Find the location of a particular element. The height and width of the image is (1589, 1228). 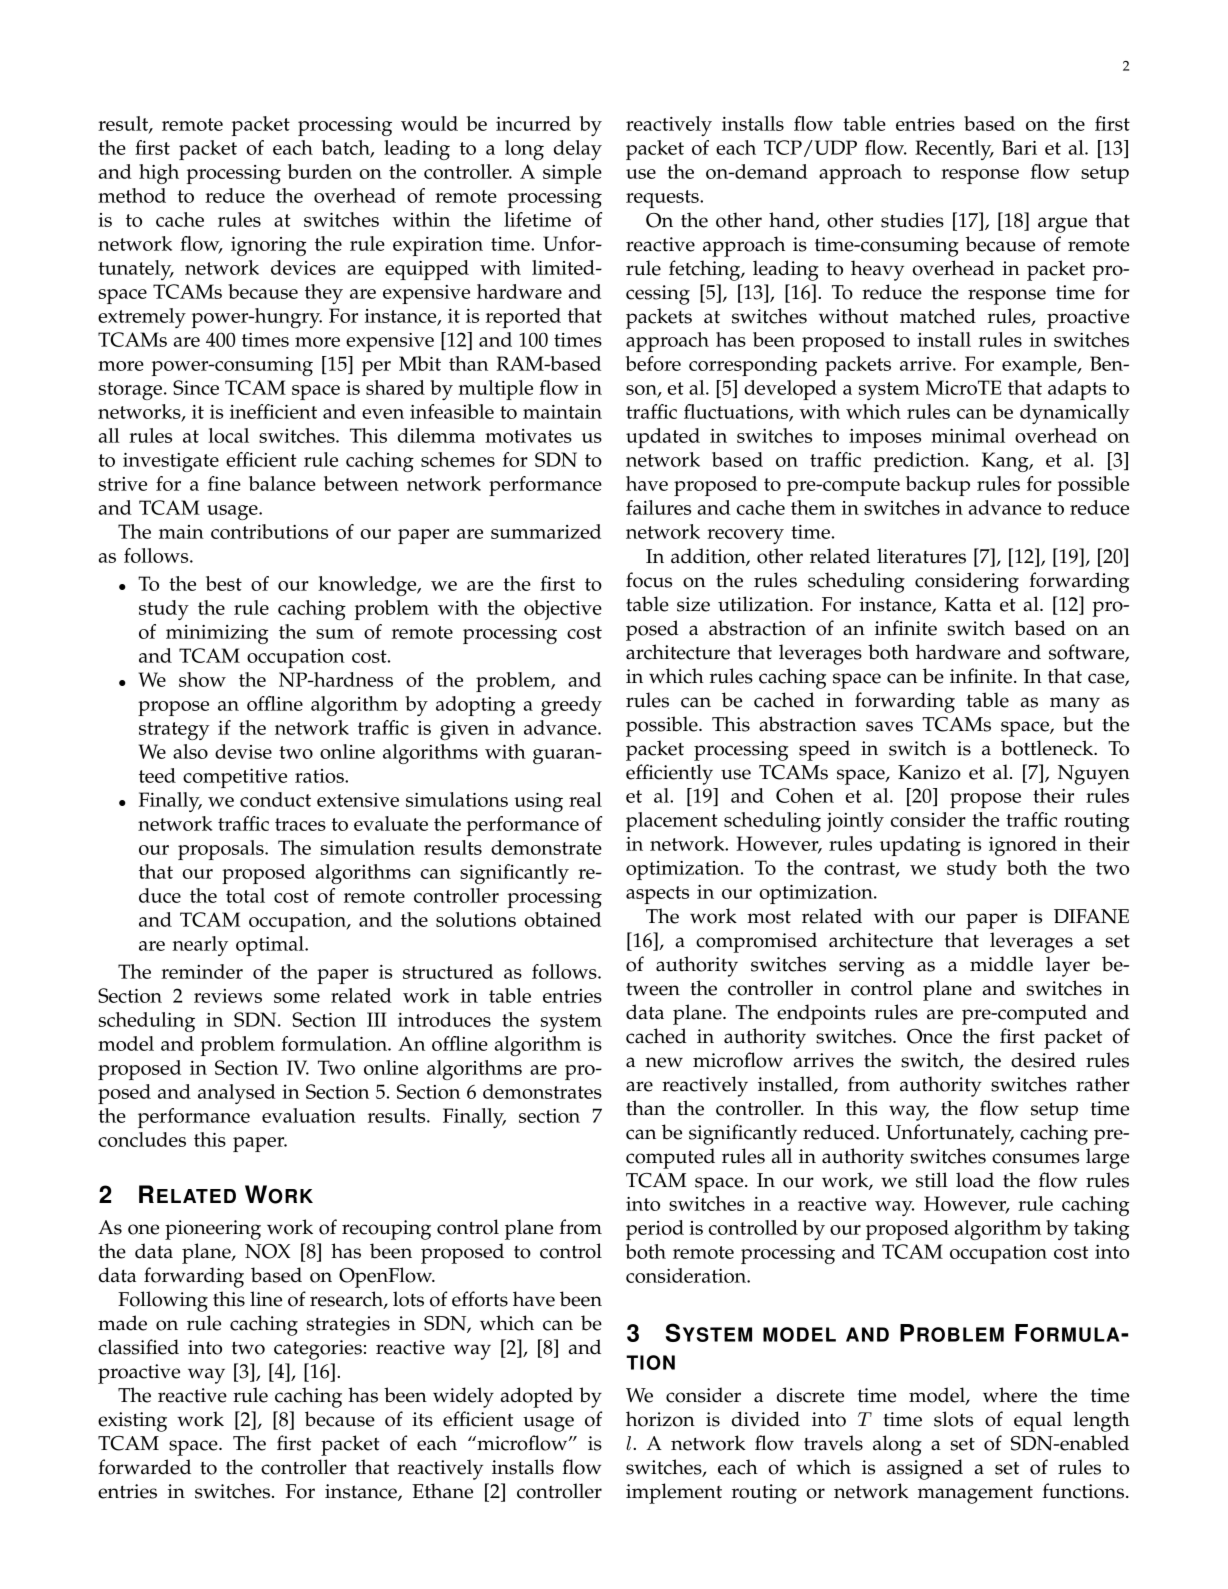

best is located at coordinates (224, 583).
